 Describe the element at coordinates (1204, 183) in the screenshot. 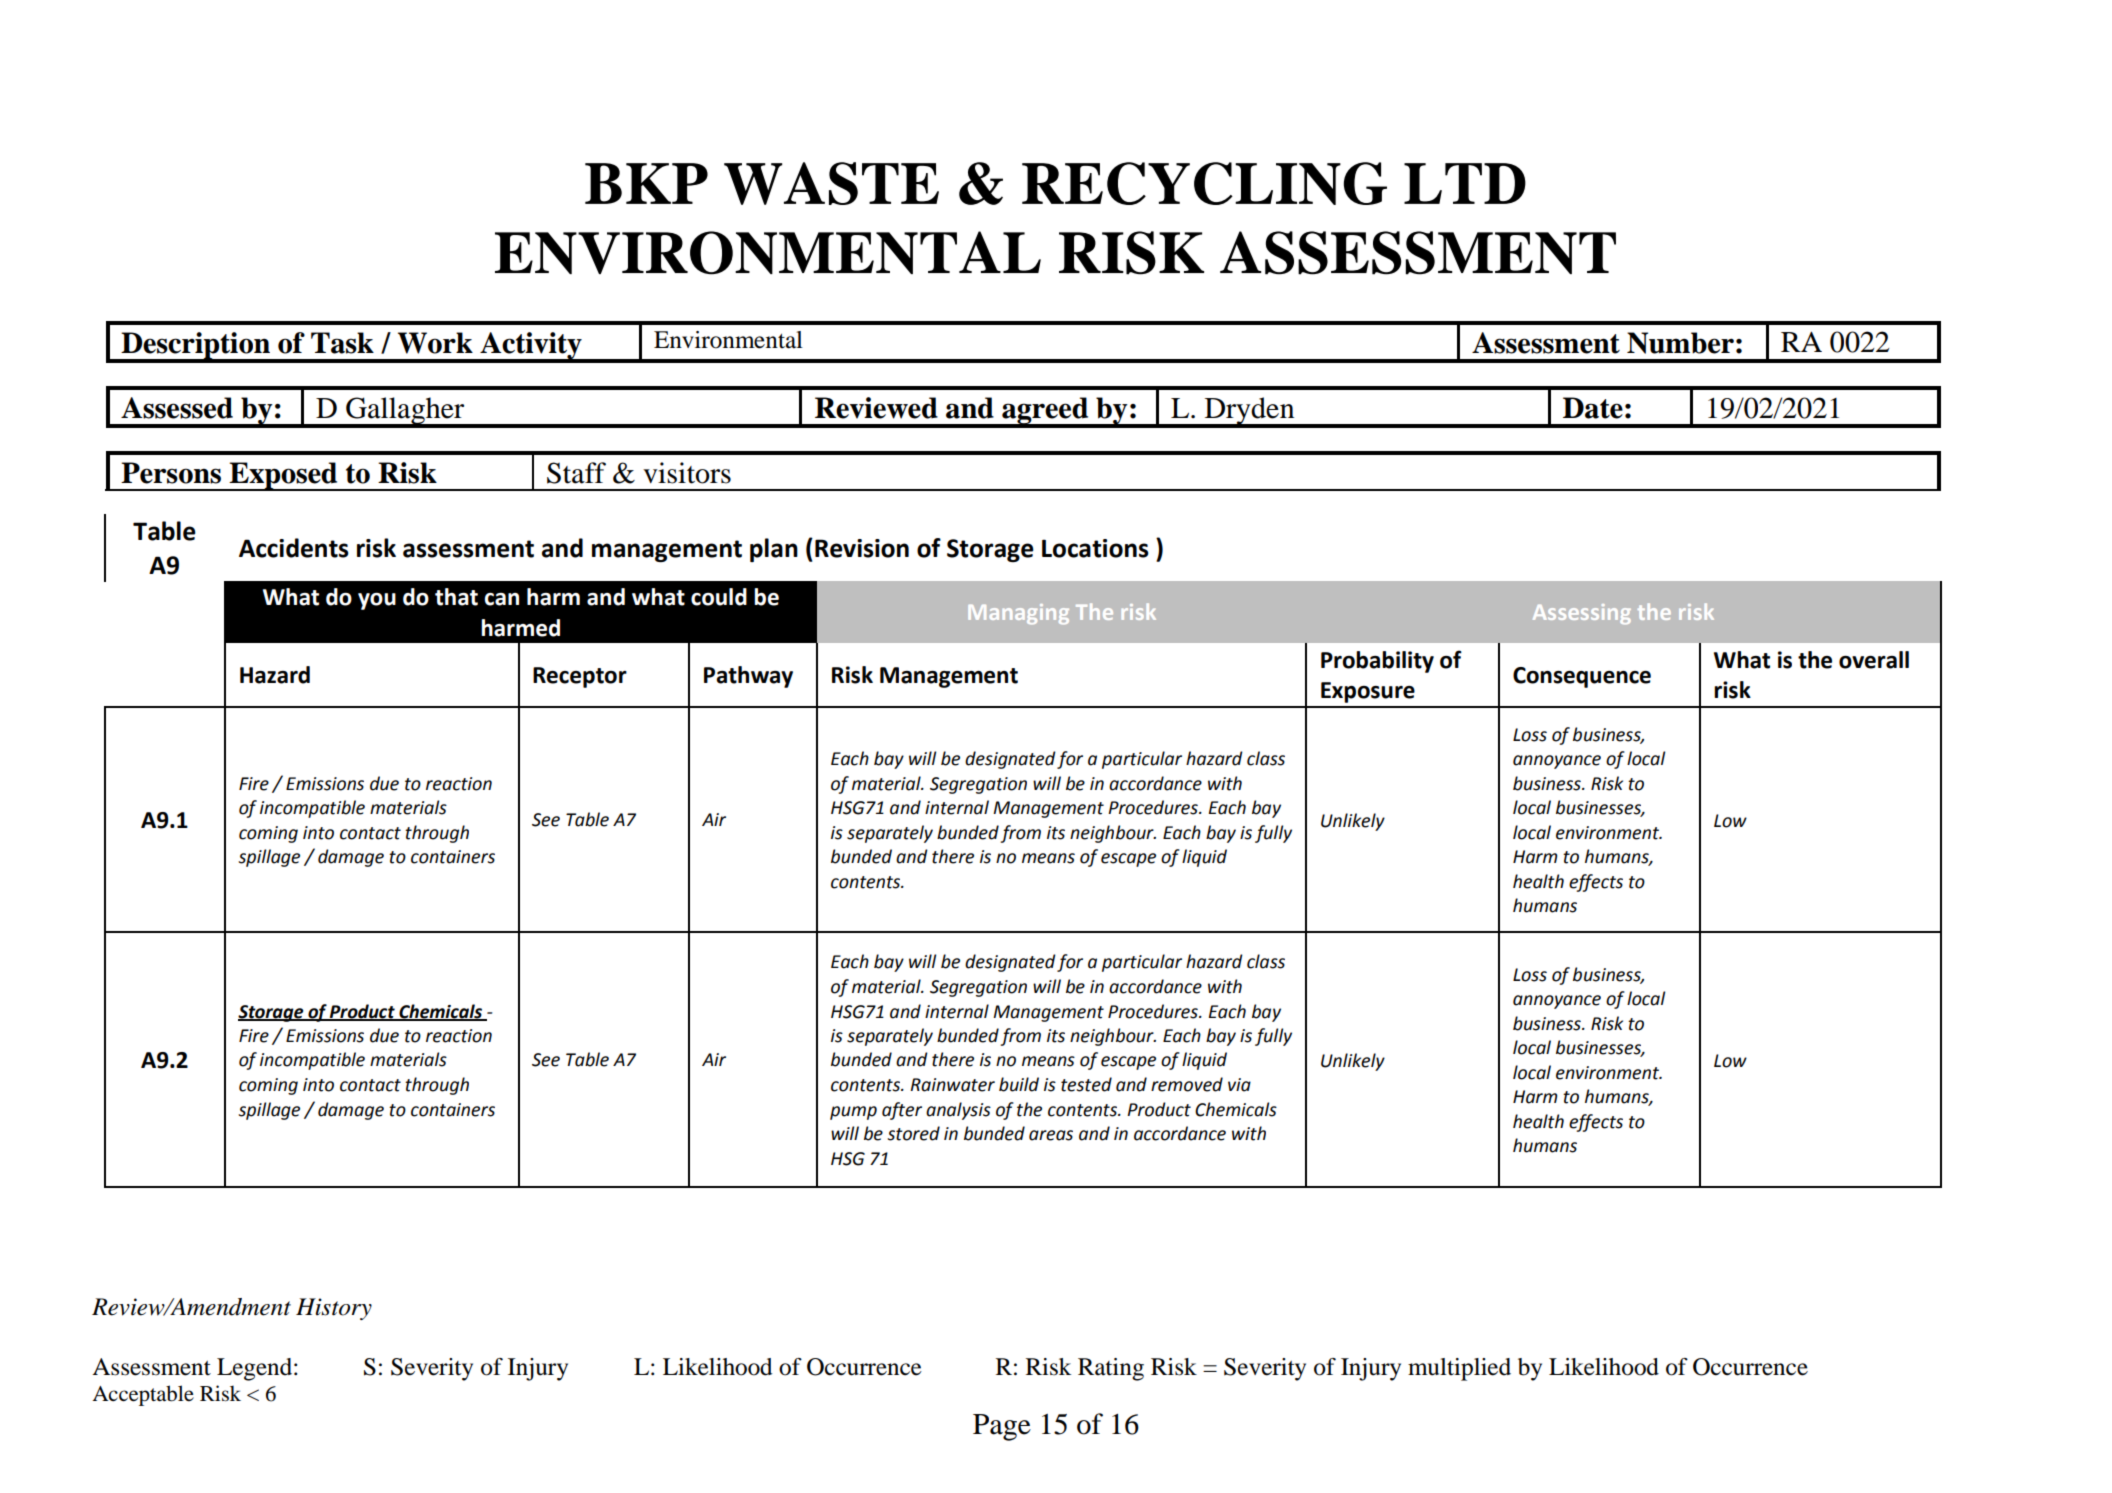

I see `RECYCLING` at that location.
